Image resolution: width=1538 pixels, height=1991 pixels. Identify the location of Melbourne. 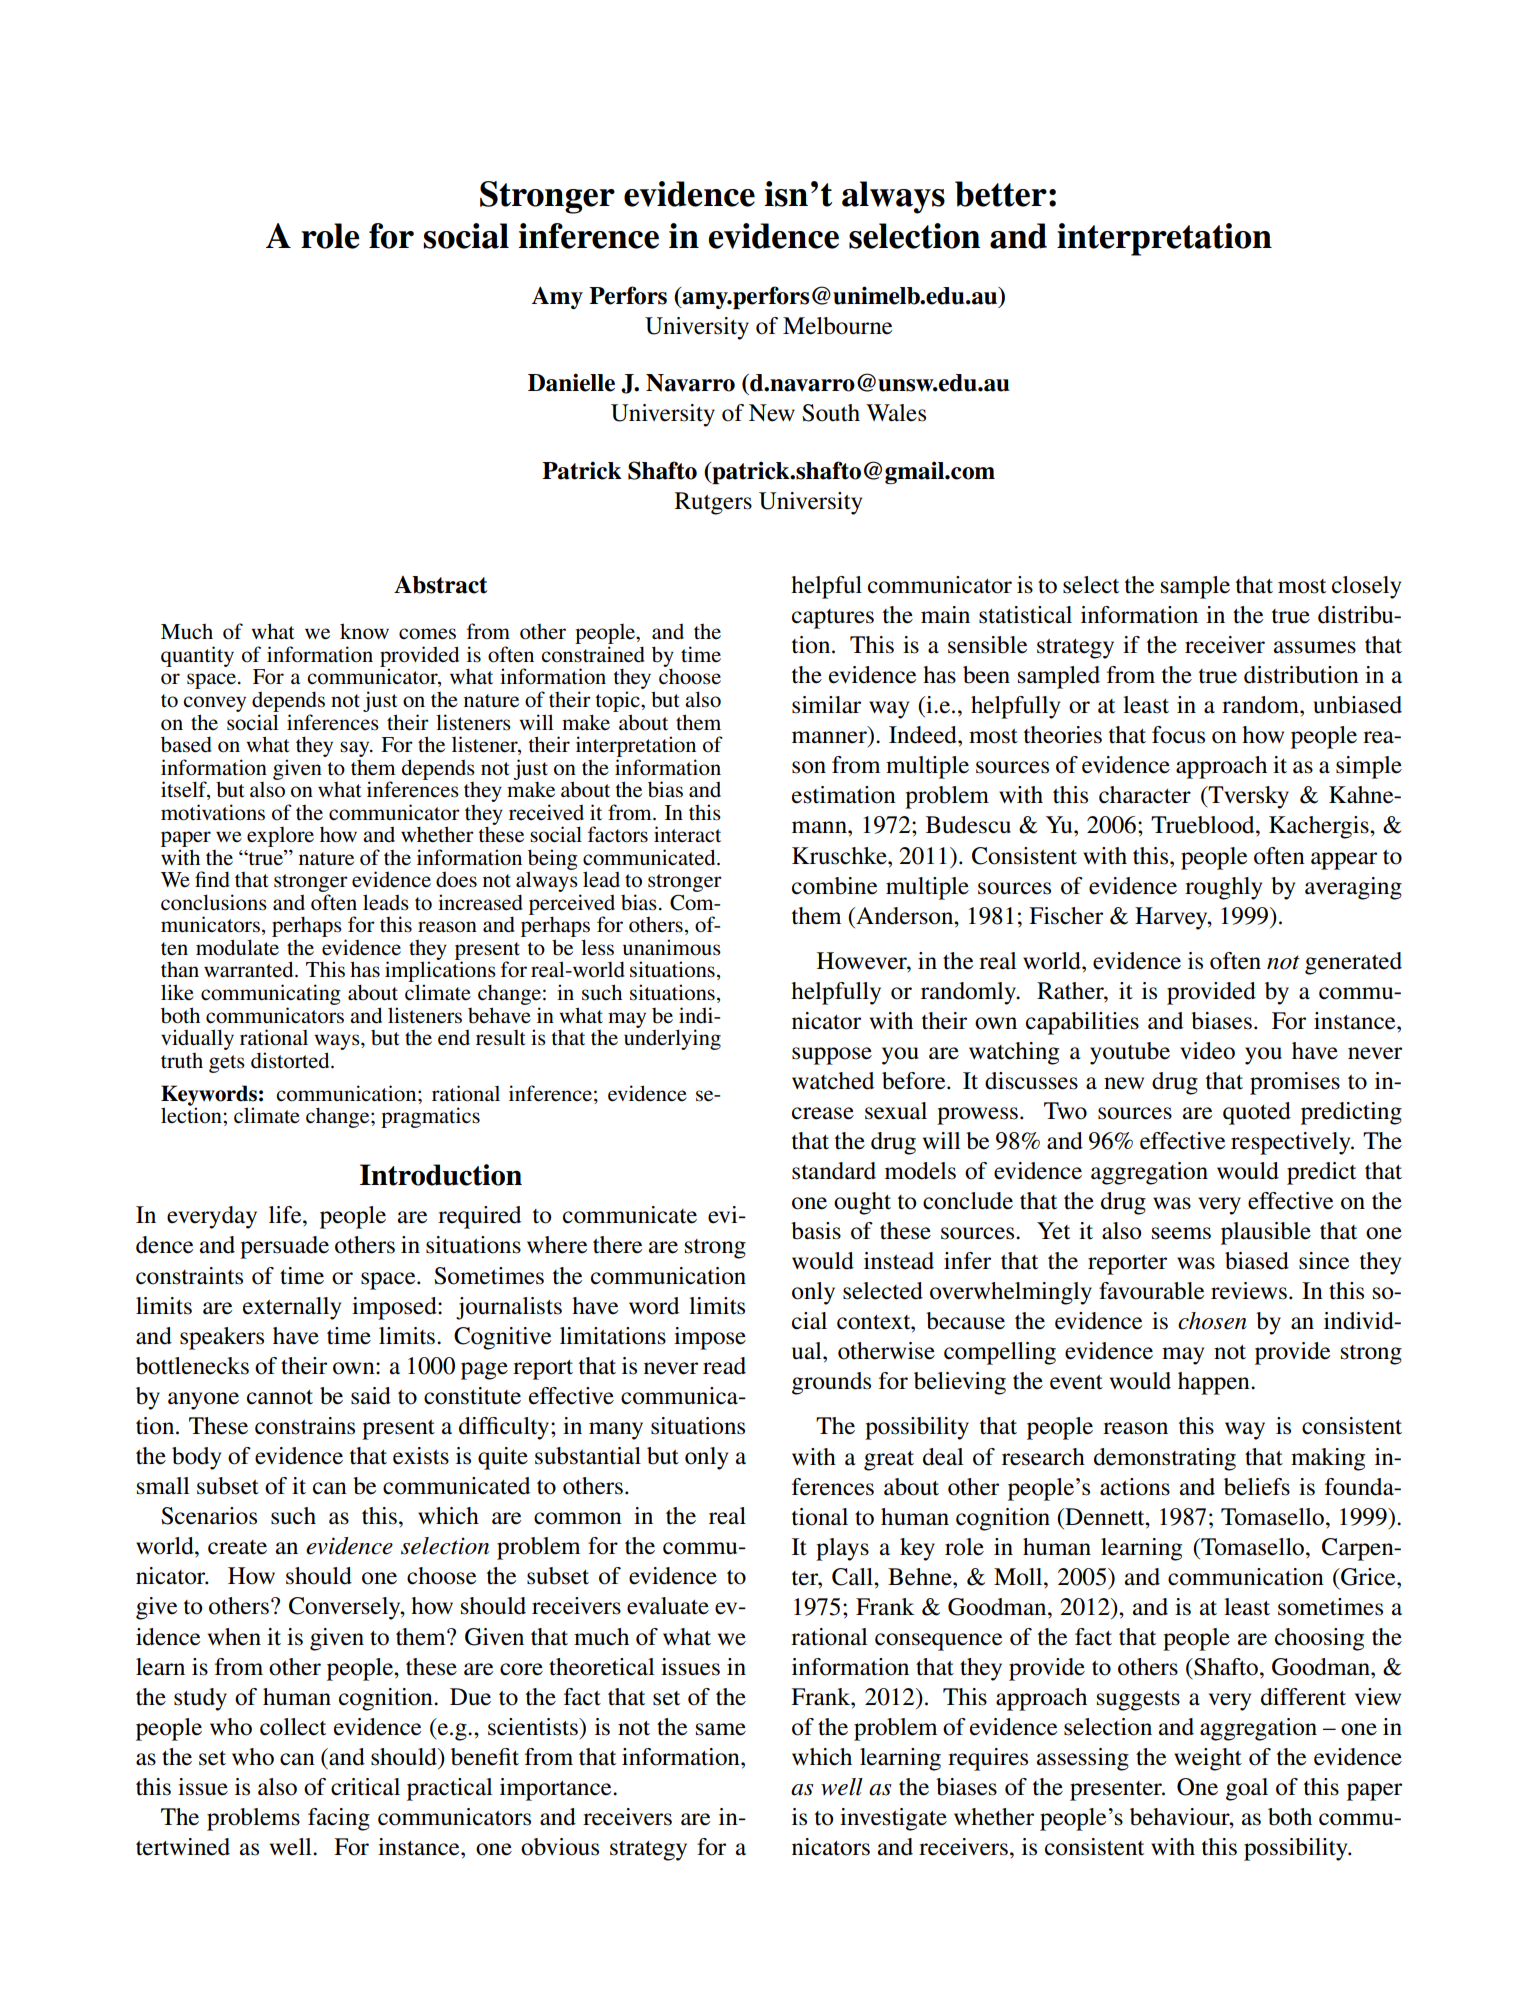
(837, 326).
